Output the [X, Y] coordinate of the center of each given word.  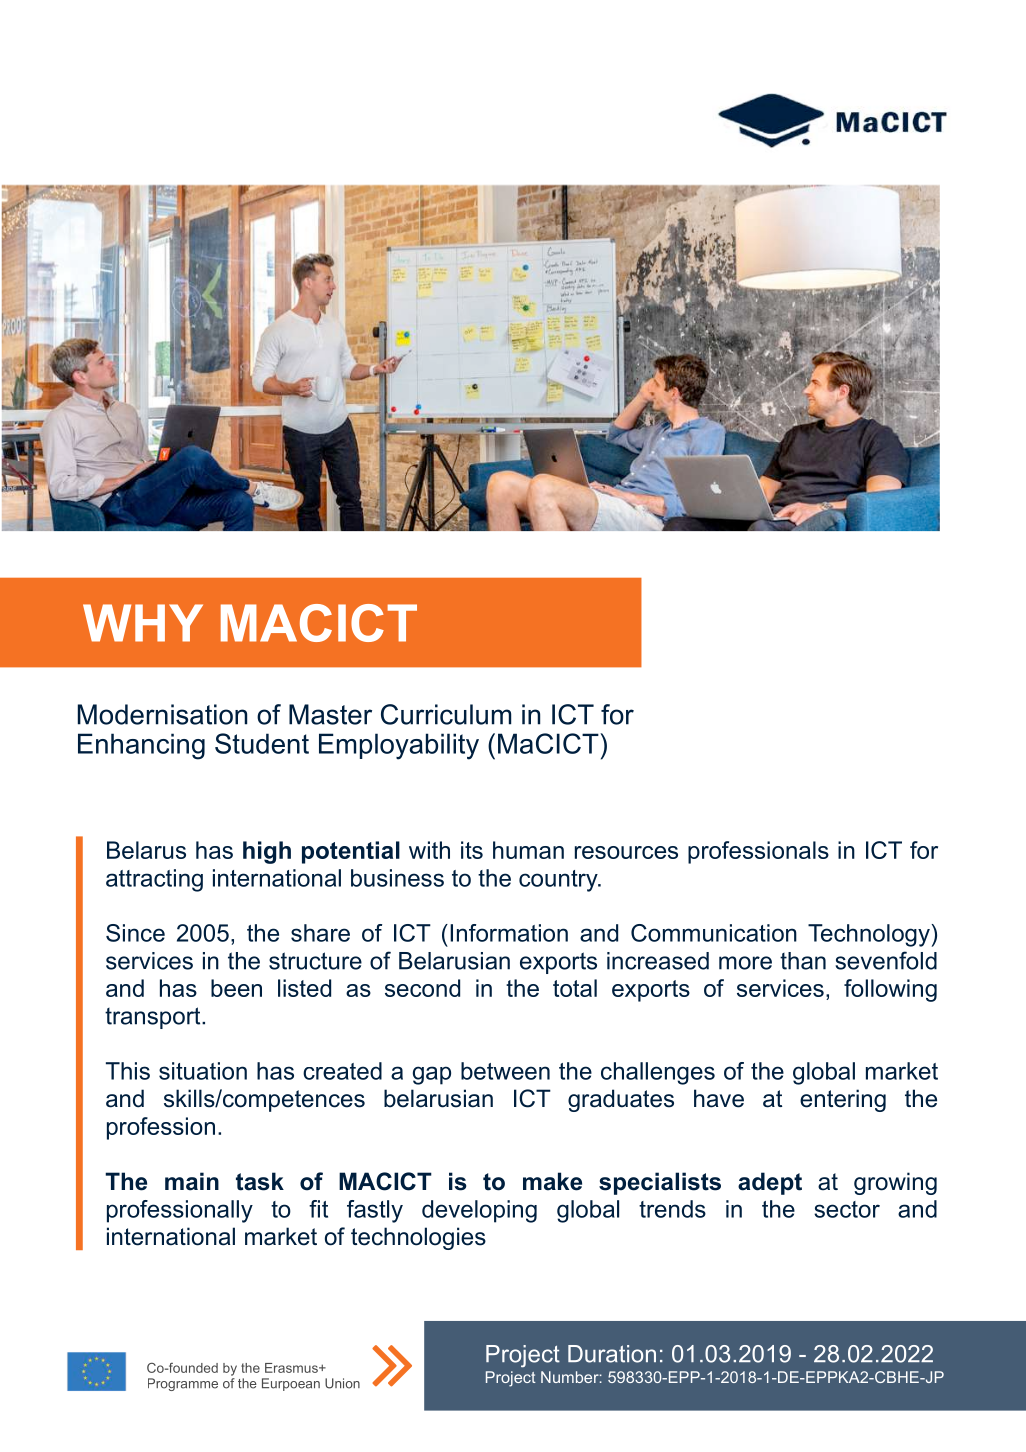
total [575, 988]
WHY [143, 623]
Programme [183, 1384]
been [236, 988]
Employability [399, 746]
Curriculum [446, 714]
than [803, 961]
